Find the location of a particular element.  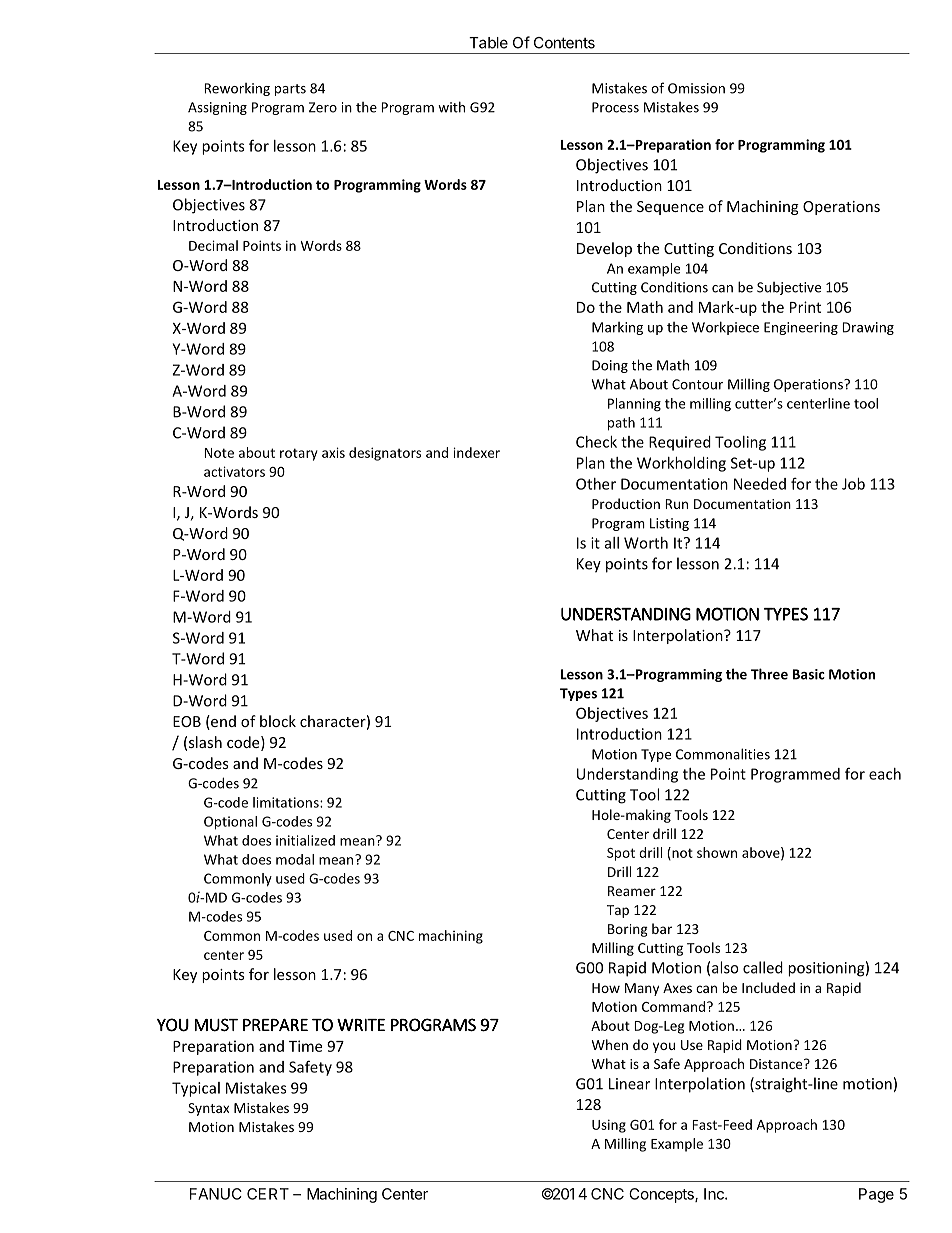

Using is located at coordinates (609, 1126).
